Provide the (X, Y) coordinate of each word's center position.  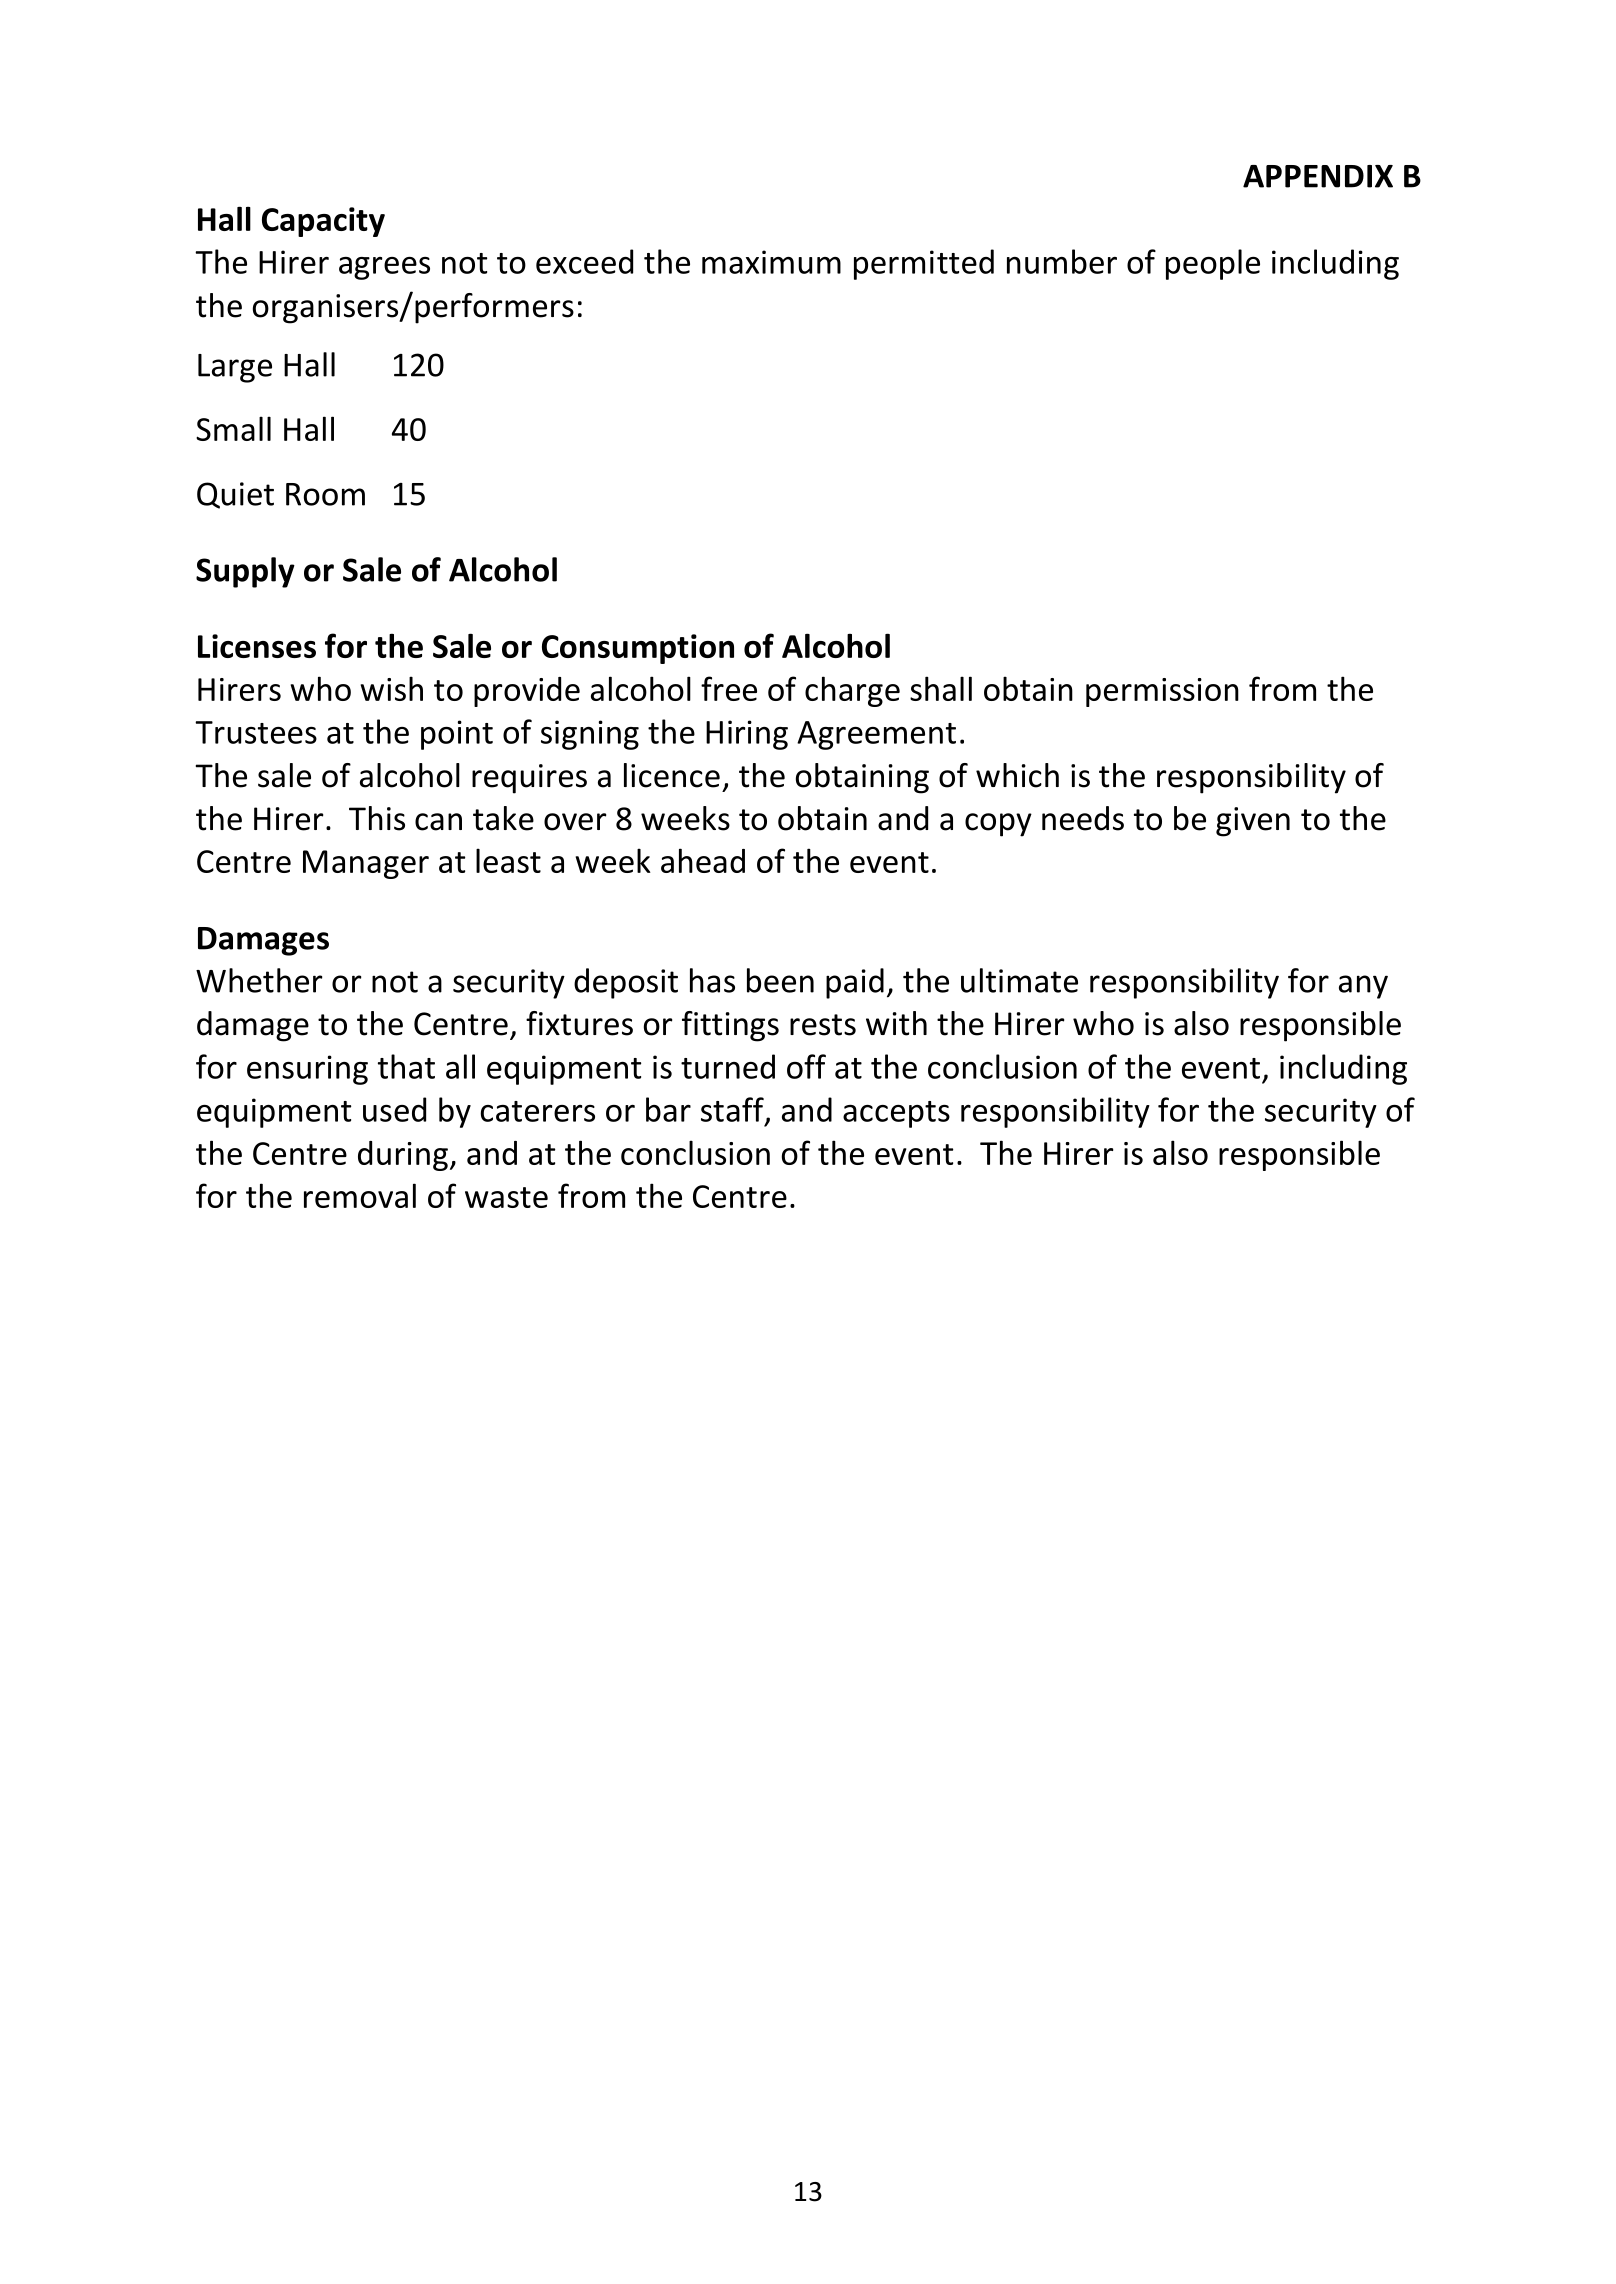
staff (733, 1110)
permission (1162, 692)
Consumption (638, 649)
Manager (366, 864)
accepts (896, 1114)
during (403, 1156)
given (1253, 822)
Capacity (323, 222)
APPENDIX (1318, 176)
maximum (771, 262)
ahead (703, 860)
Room (325, 494)
